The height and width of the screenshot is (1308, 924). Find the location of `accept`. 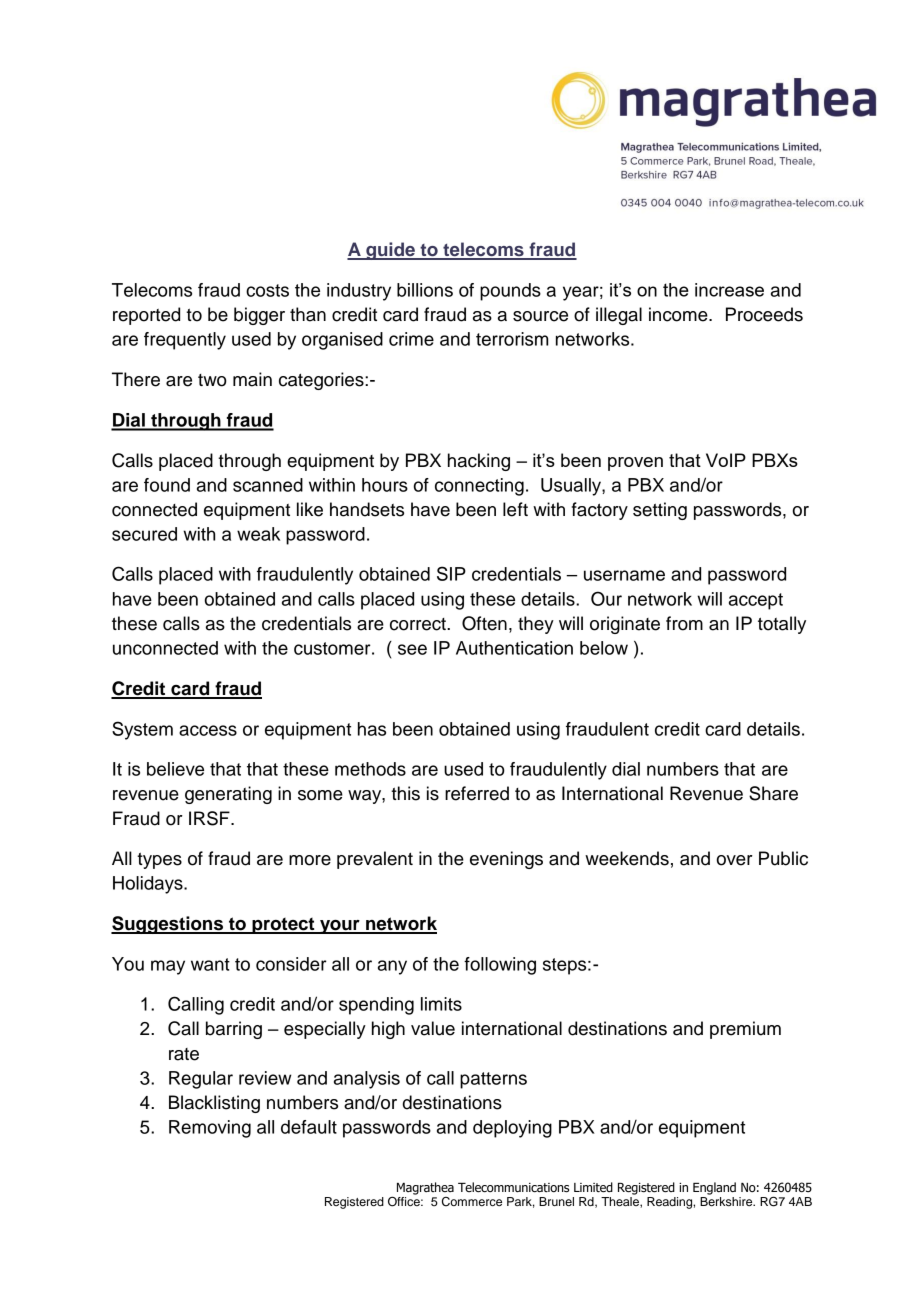

accept is located at coordinates (756, 601).
